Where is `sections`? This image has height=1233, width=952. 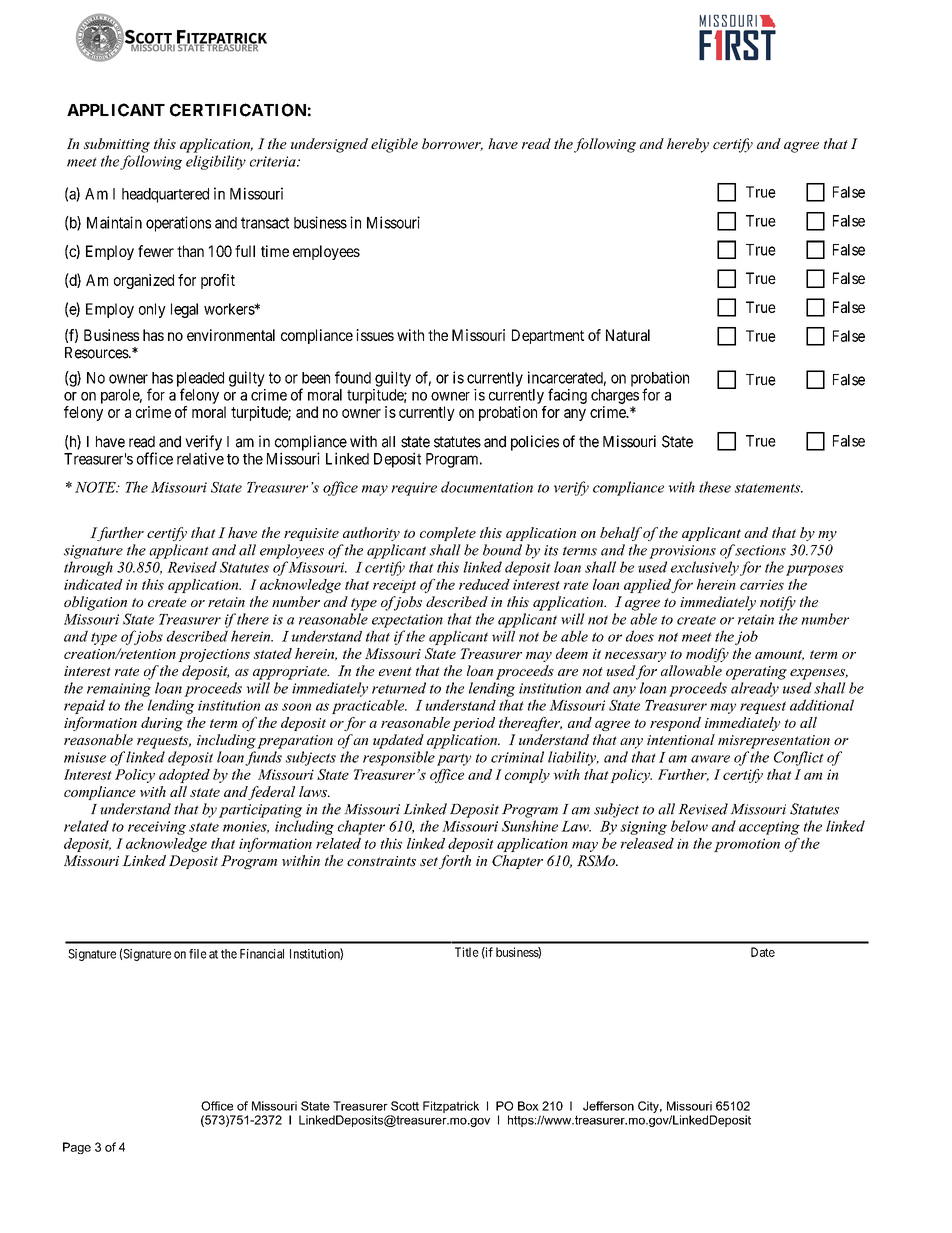 sections is located at coordinates (760, 550).
